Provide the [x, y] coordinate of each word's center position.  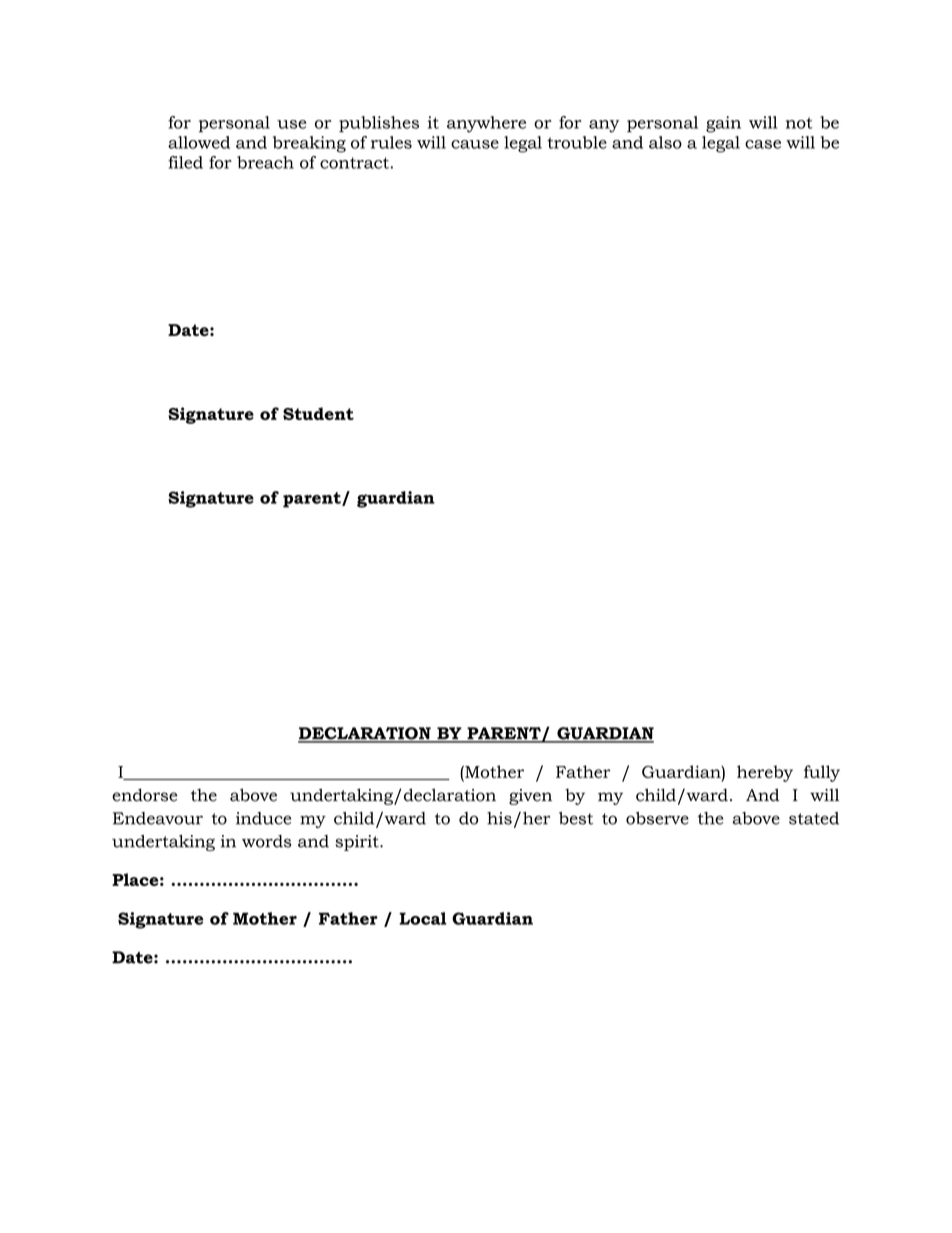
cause [475, 144]
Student [318, 413]
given [530, 797]
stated [814, 818]
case [763, 144]
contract [355, 163]
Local [423, 918]
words [266, 841]
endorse [144, 795]
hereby [765, 773]
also [665, 142]
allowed [199, 142]
